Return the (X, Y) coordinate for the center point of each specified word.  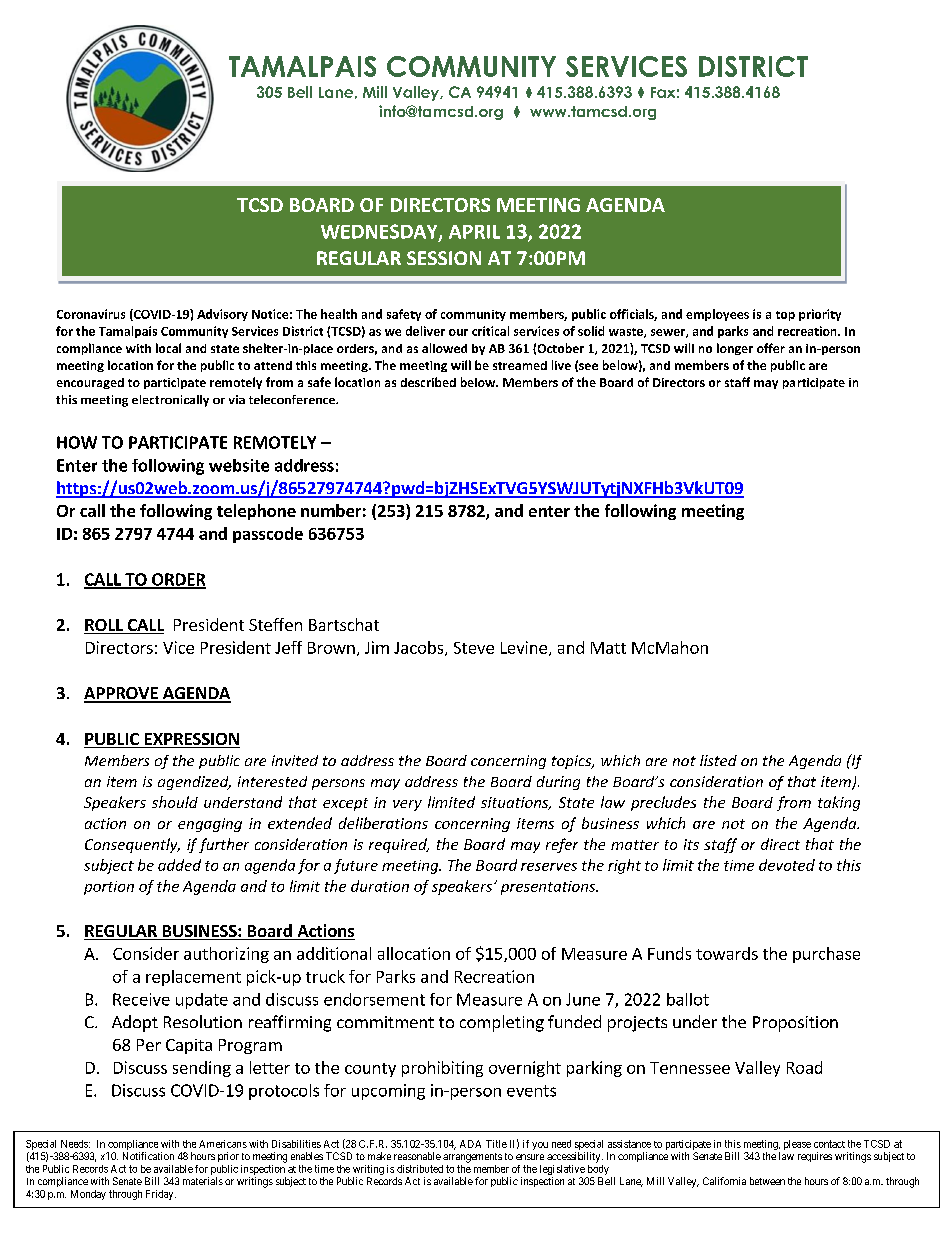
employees (717, 315)
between (767, 1181)
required (399, 845)
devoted (787, 865)
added (179, 865)
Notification (148, 1156)
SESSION (444, 258)
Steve (474, 648)
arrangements (472, 1158)
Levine (524, 647)
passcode (268, 535)
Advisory (222, 315)
